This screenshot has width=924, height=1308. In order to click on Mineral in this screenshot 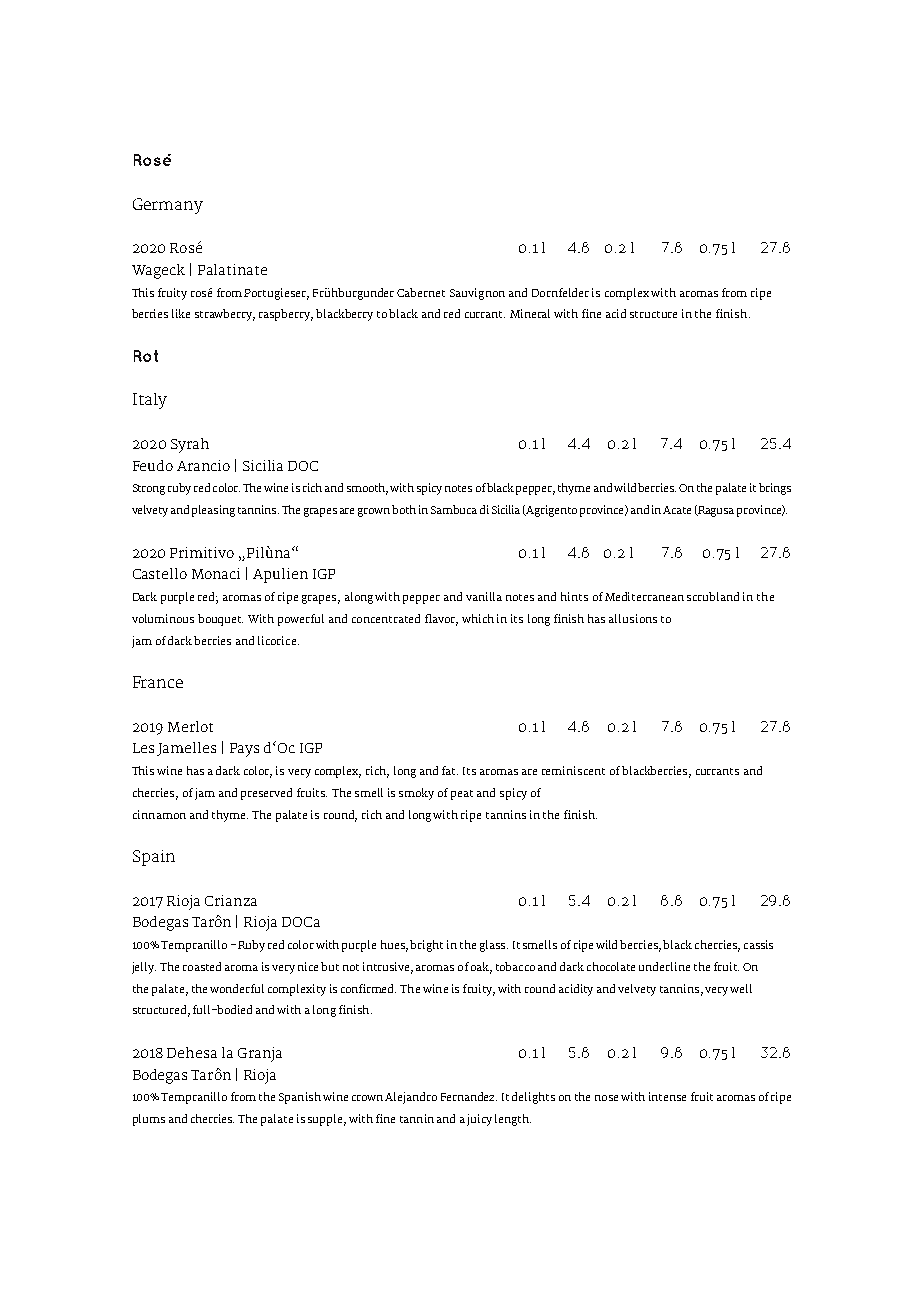, I will do `click(530, 313)`.
